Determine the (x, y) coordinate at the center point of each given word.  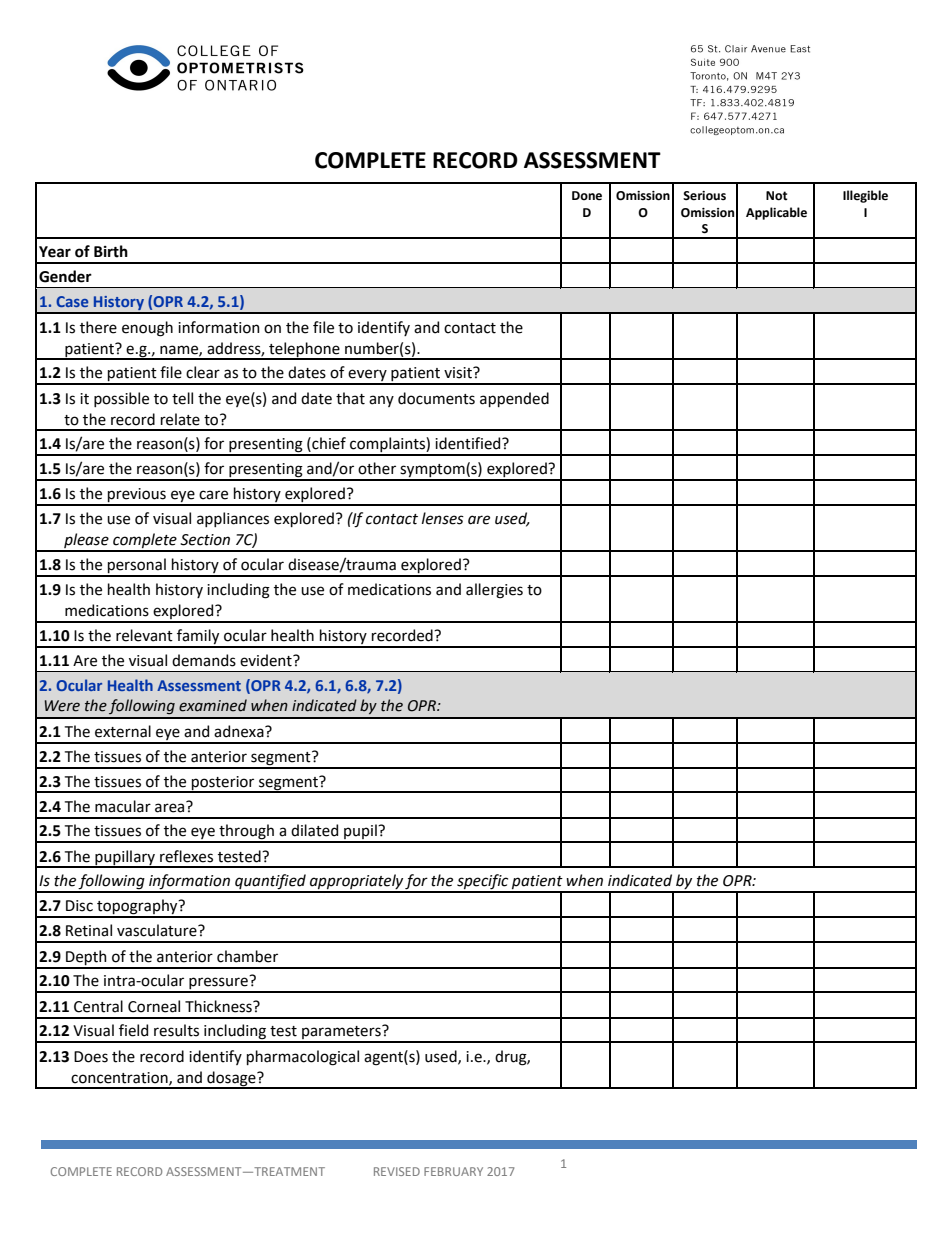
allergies (494, 591)
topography (137, 908)
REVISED (397, 1171)
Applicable (776, 213)
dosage (231, 1080)
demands (204, 660)
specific (483, 883)
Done (587, 196)
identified (469, 443)
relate (180, 419)
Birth (111, 251)
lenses (443, 518)
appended (514, 399)
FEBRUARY (453, 1171)
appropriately (356, 883)
